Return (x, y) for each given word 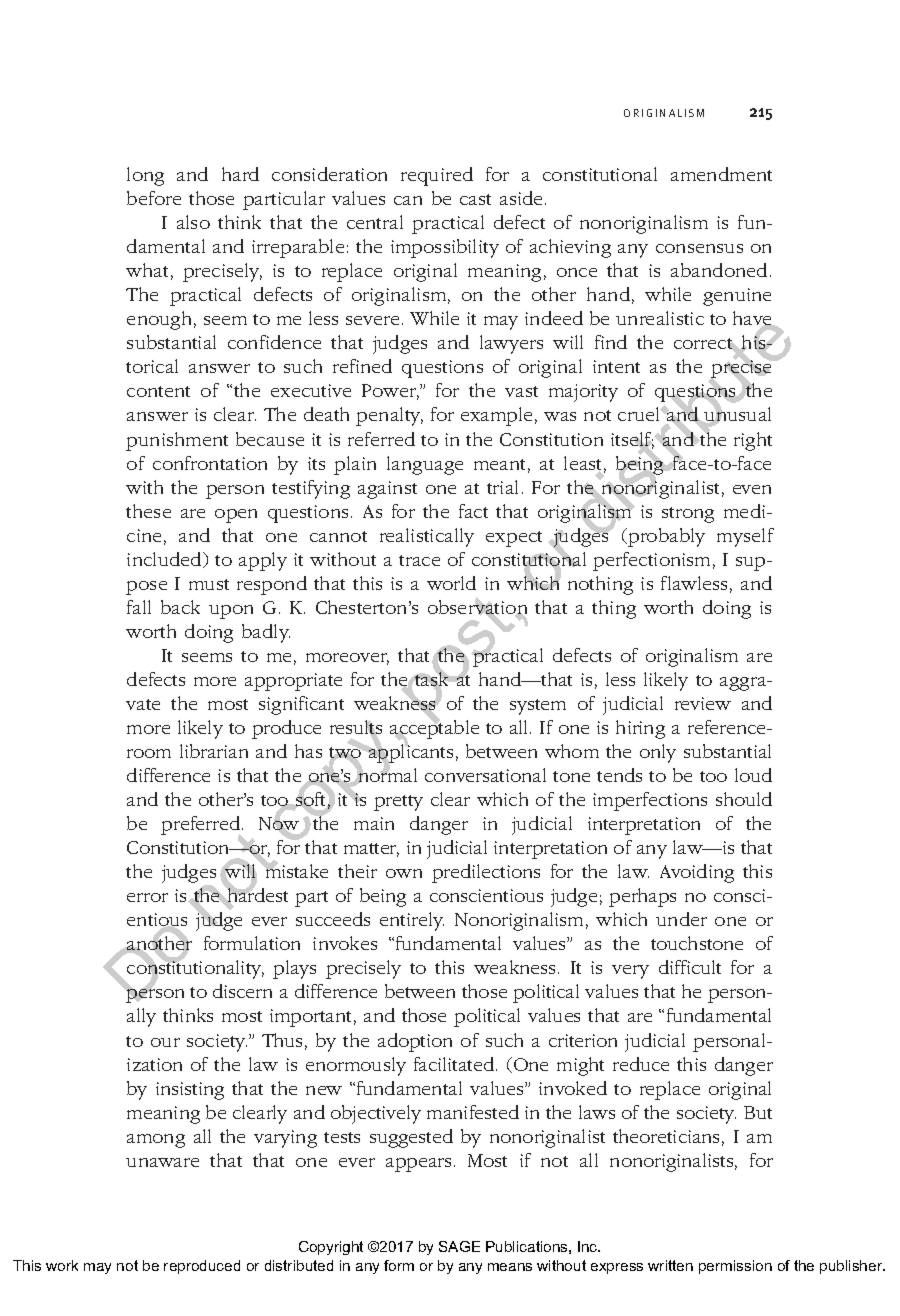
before (154, 198)
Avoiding (697, 873)
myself (745, 537)
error (147, 897)
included (165, 560)
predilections (486, 873)
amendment (721, 174)
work (62, 1265)
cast (475, 199)
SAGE (459, 1246)
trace (419, 560)
